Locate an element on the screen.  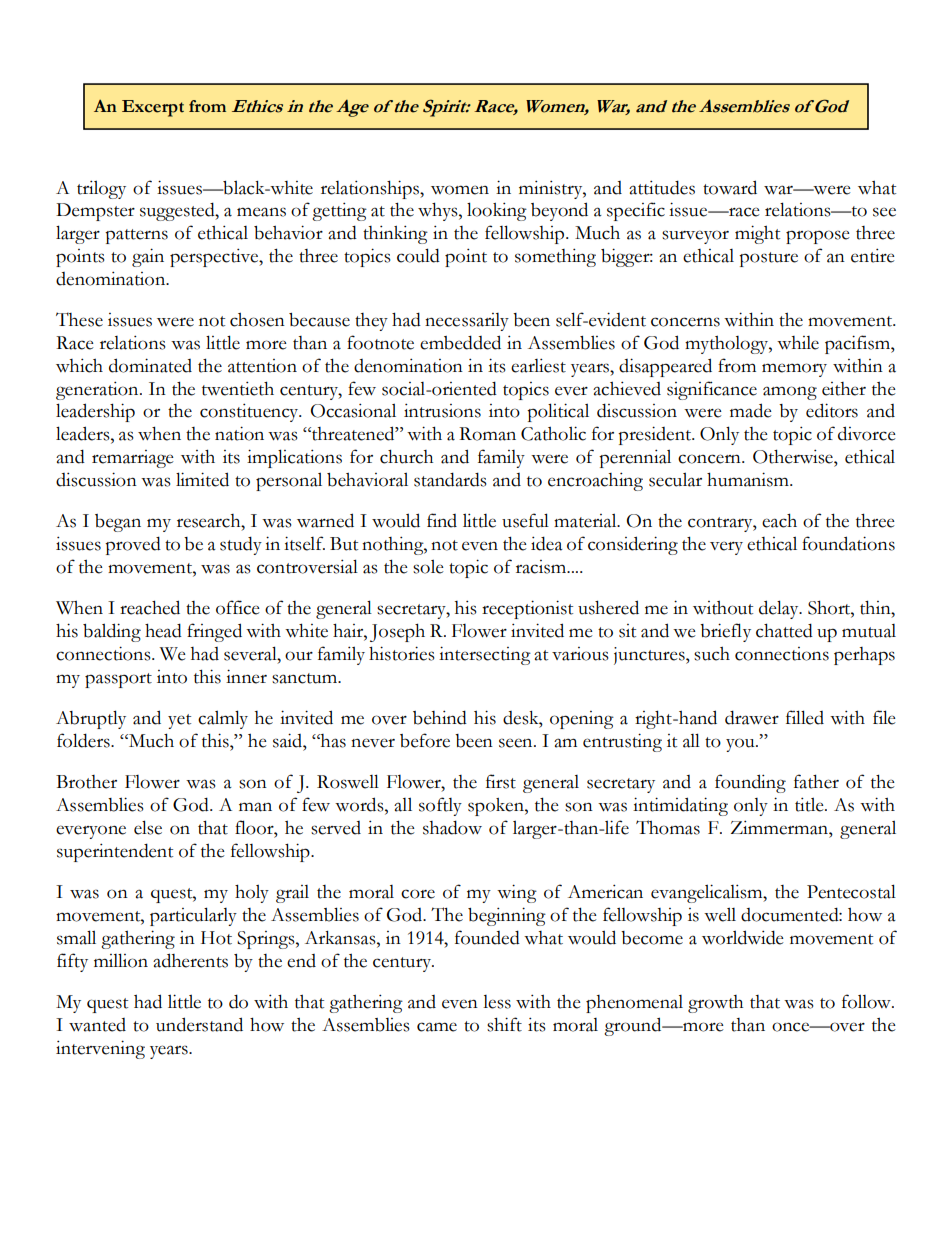
Excerpt is located at coordinates (153, 108).
